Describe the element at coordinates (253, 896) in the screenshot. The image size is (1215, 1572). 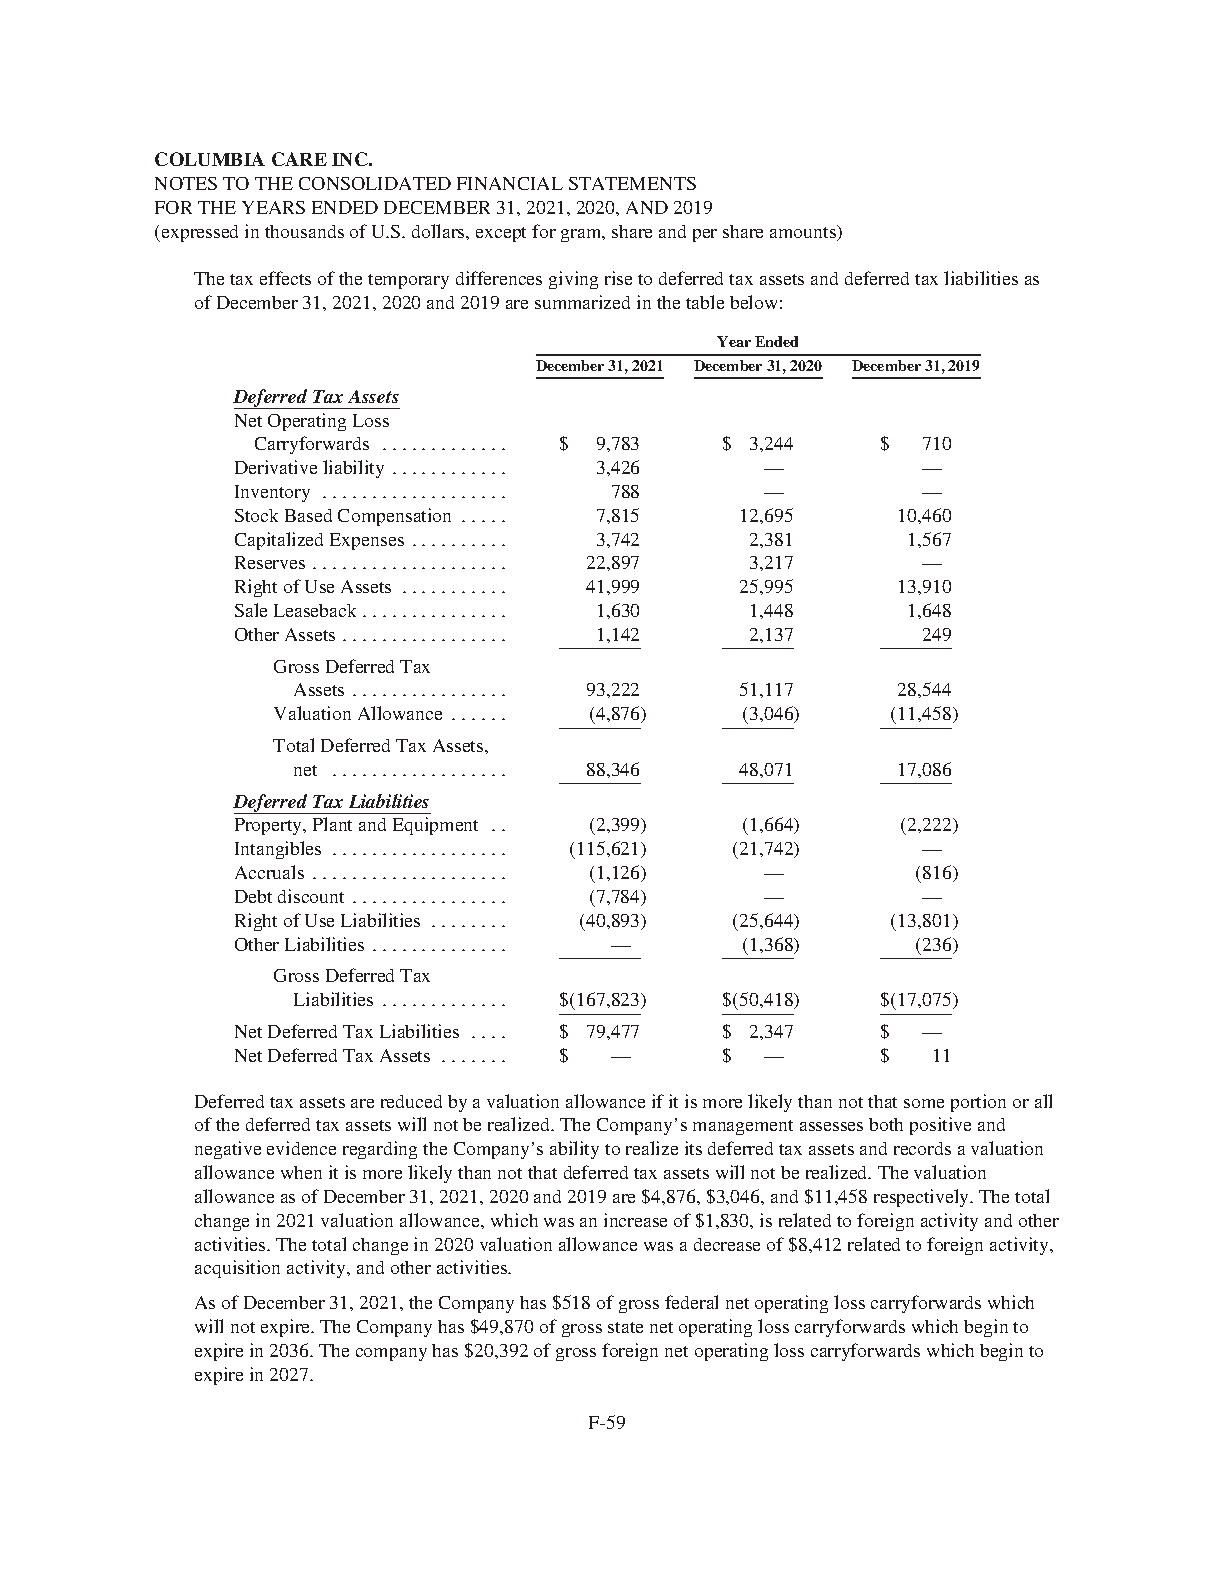
I see `Debt` at that location.
